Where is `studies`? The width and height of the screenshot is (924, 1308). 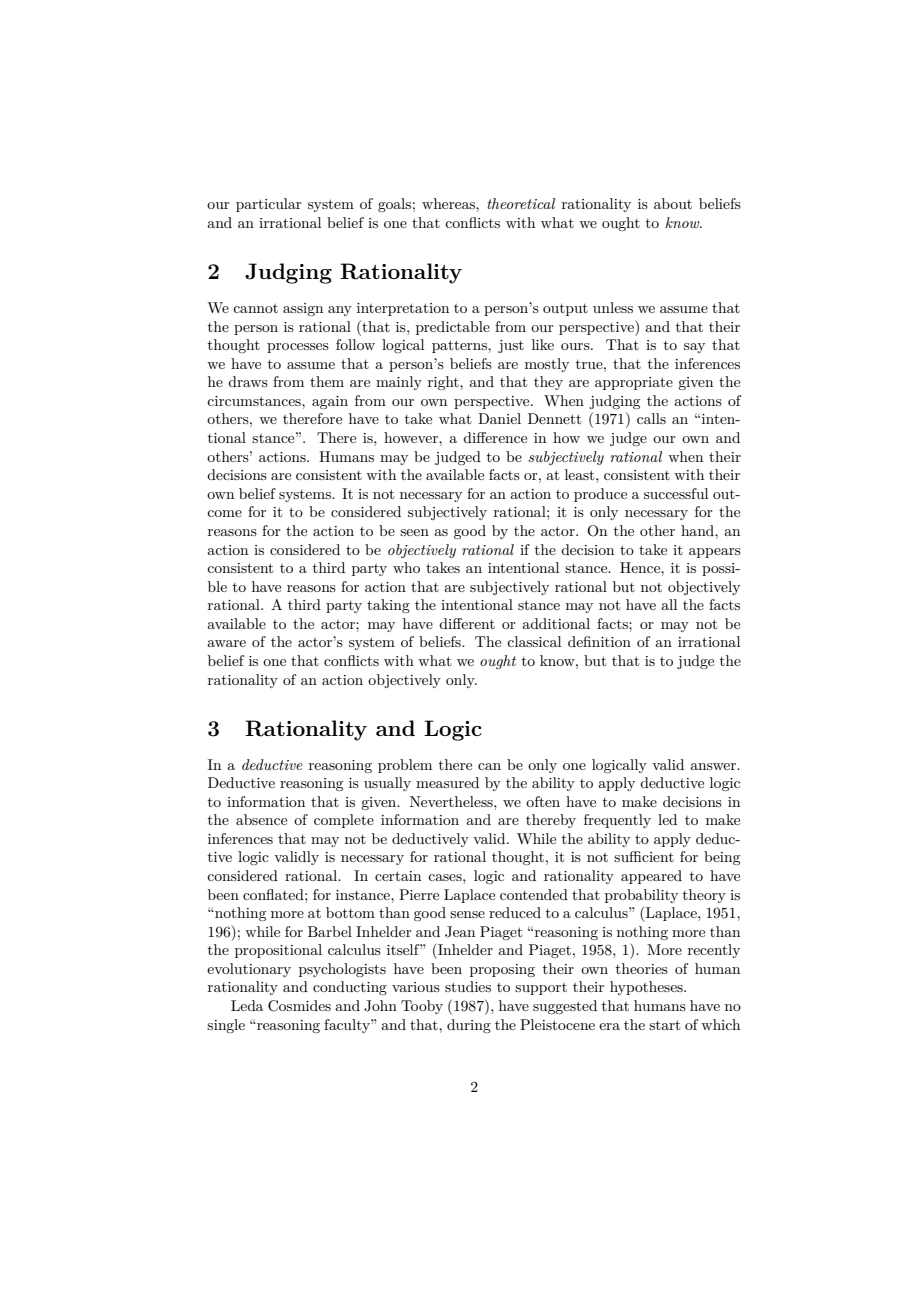 studies is located at coordinates (468, 986).
